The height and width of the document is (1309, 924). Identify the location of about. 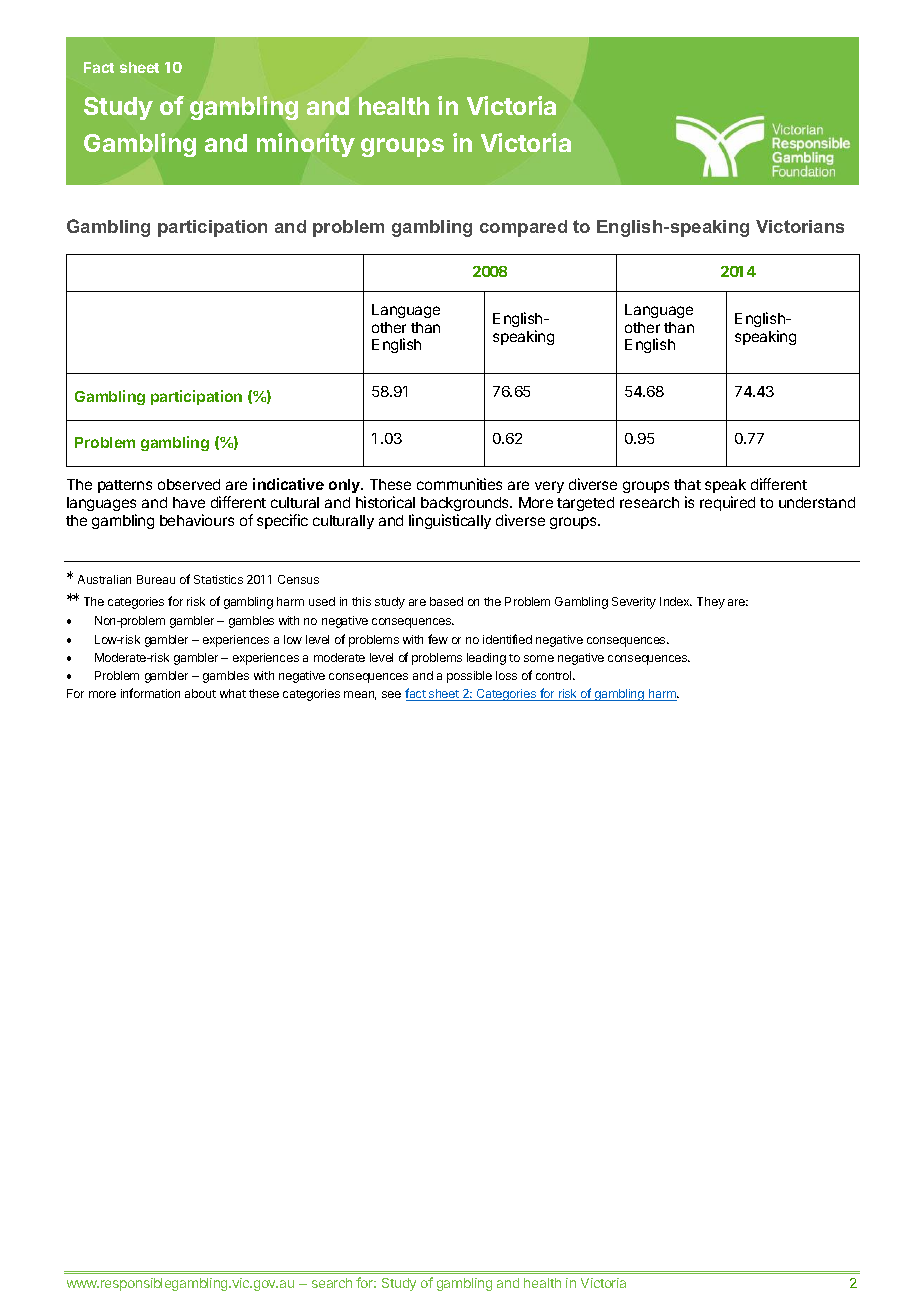
(200, 693).
